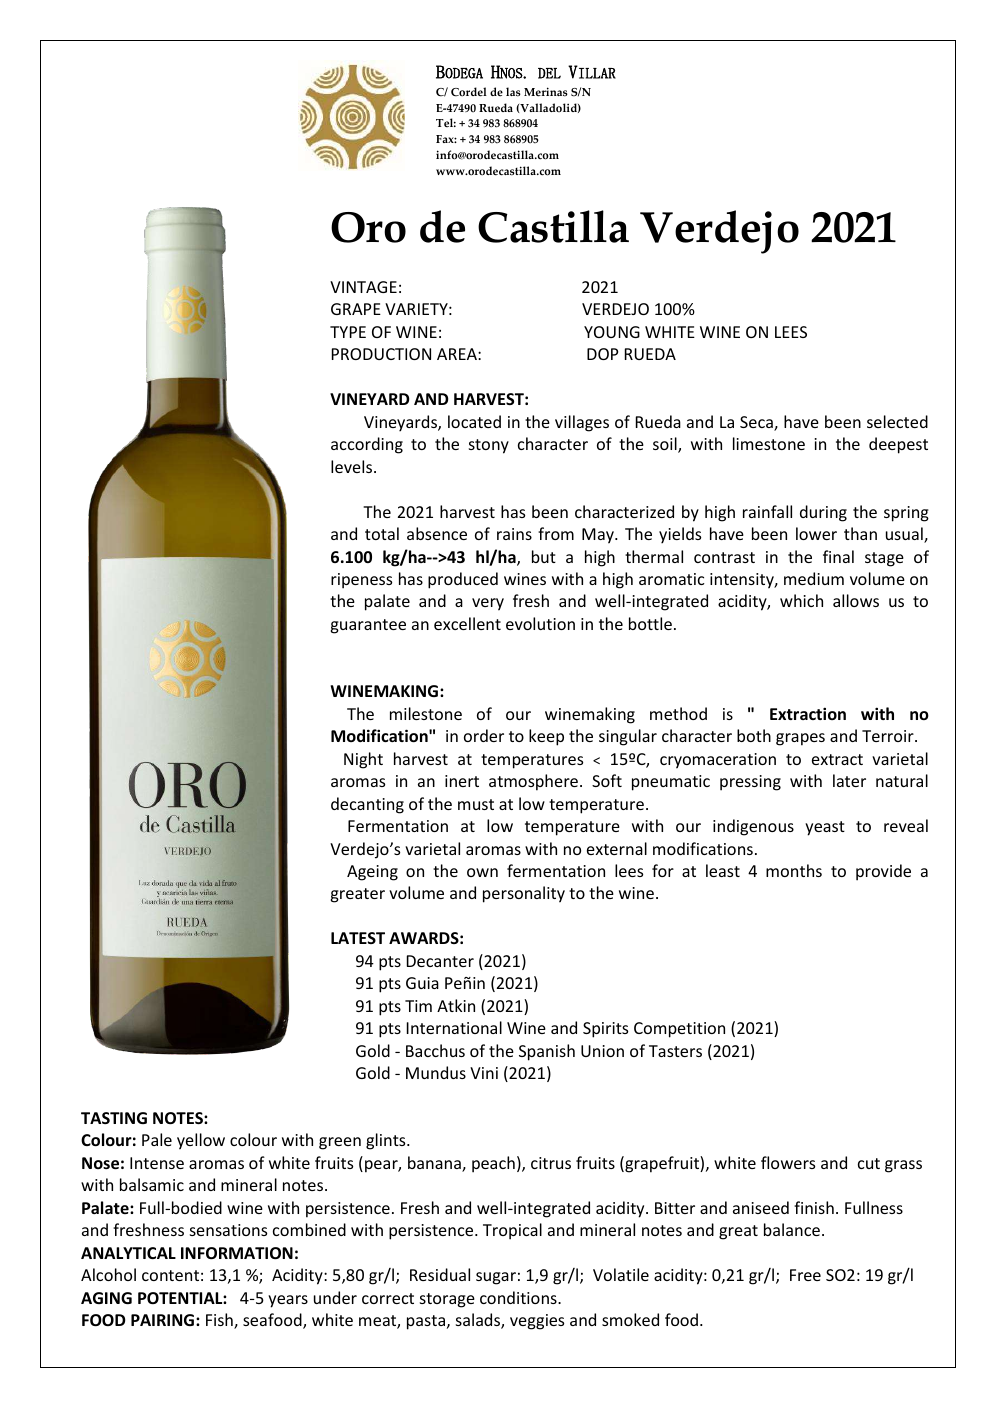 The image size is (996, 1408). Describe the element at coordinates (496, 1278) in the image. I see `sugar` at that location.
